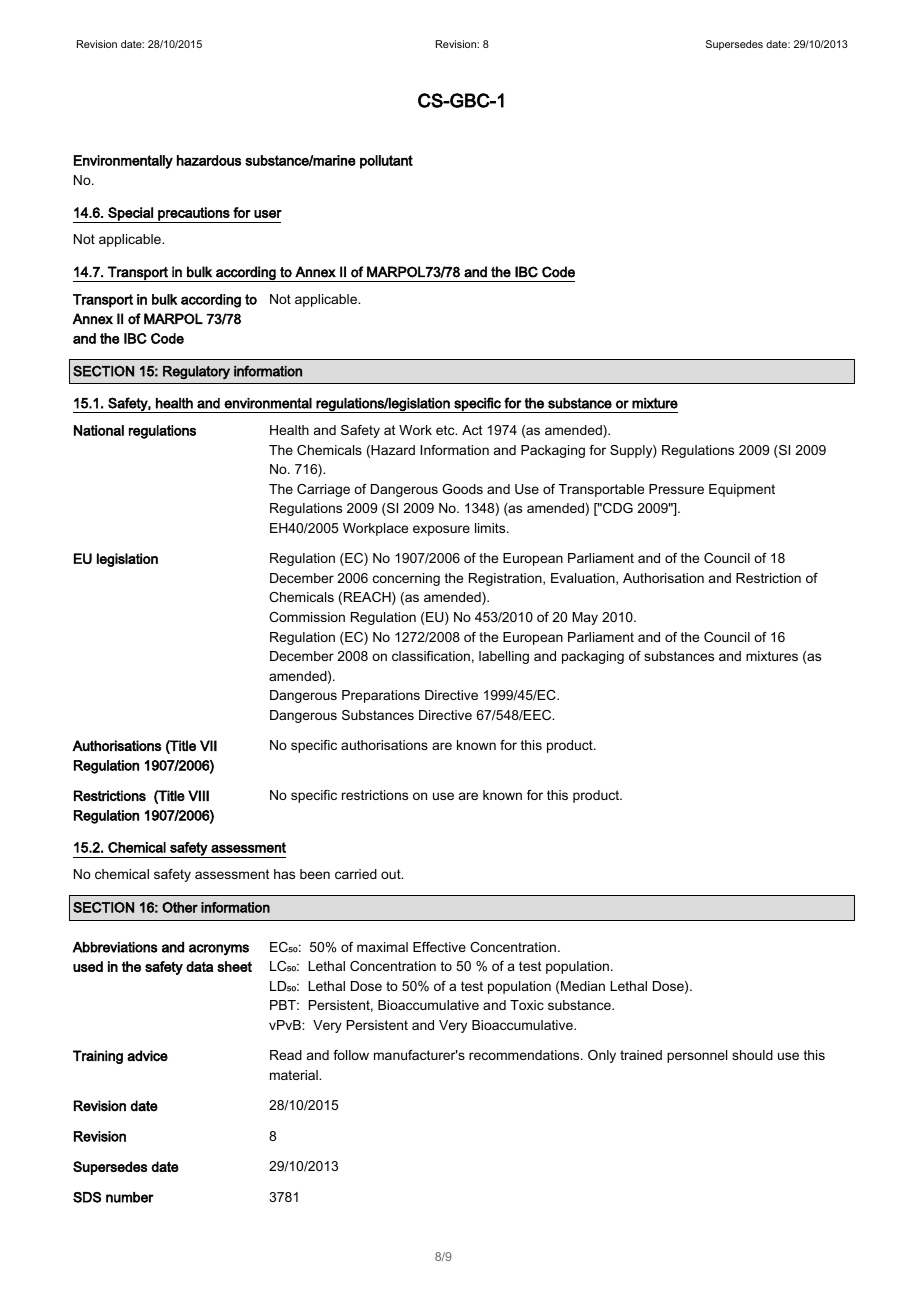 This screenshot has height=1308, width=924. I want to click on follow, so click(351, 1055).
